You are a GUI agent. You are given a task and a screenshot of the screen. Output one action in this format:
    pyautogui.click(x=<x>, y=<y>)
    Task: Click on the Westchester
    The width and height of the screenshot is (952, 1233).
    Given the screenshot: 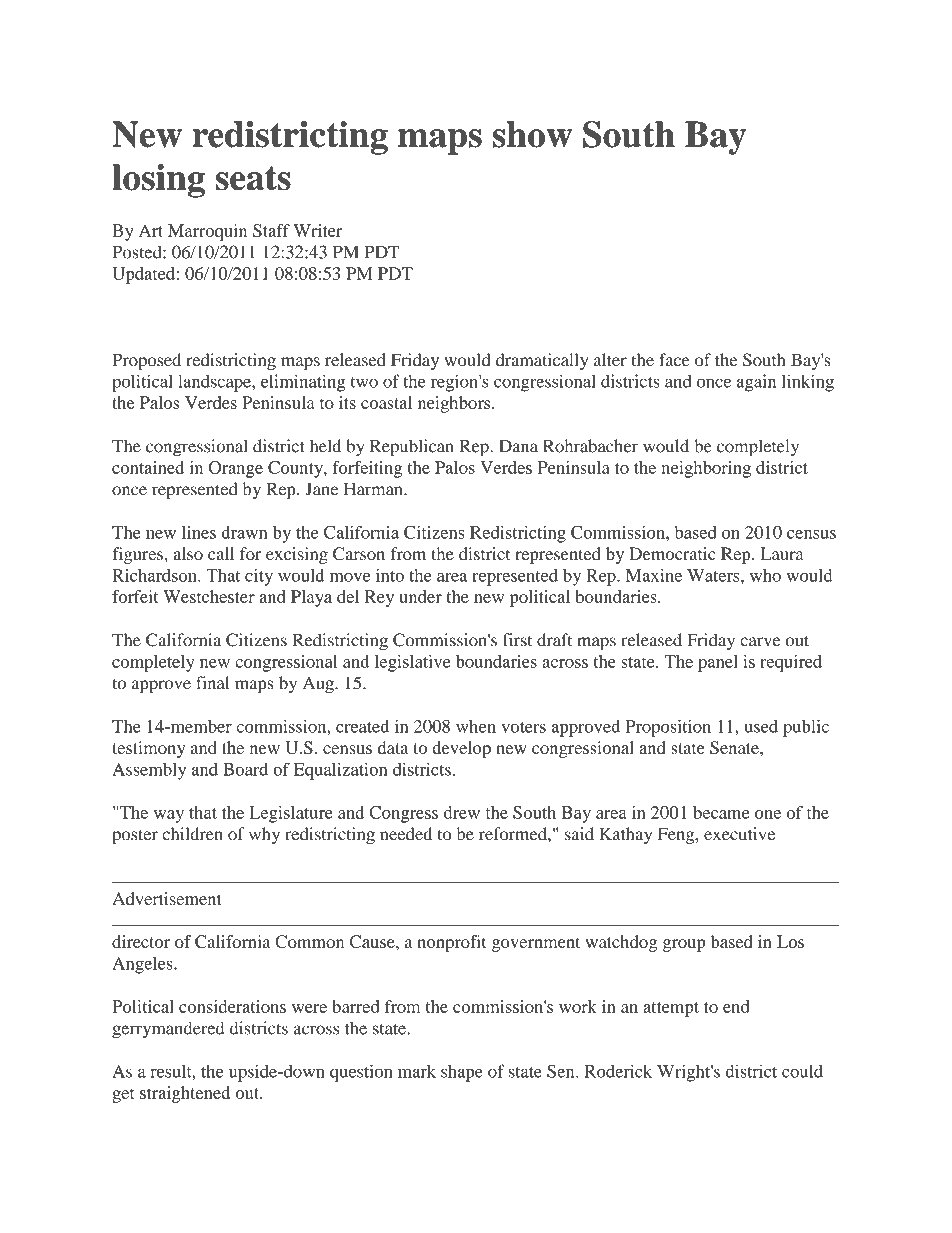 What is the action you would take?
    pyautogui.click(x=209, y=596)
